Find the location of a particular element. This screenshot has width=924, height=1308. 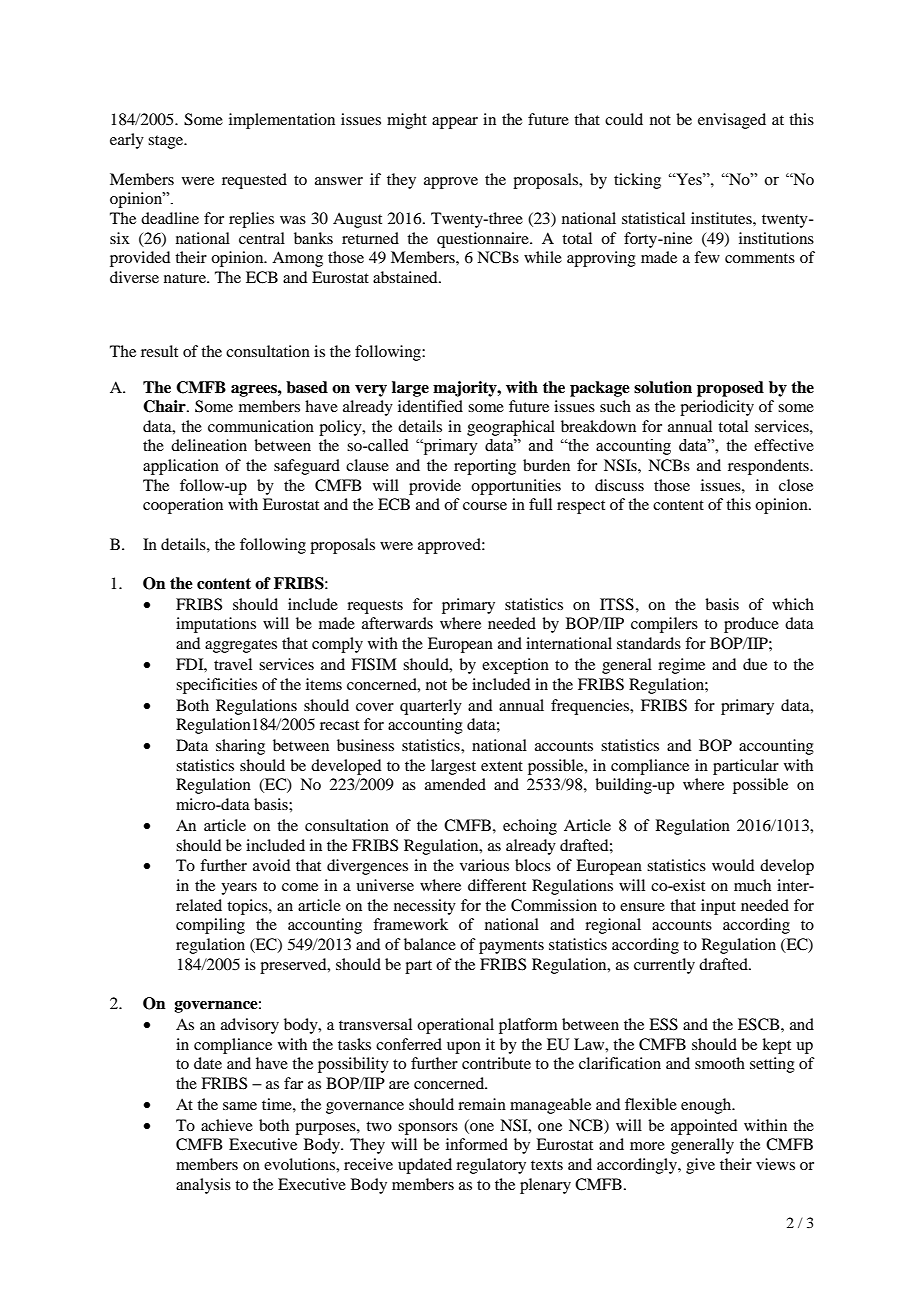

envisaged is located at coordinates (732, 121).
